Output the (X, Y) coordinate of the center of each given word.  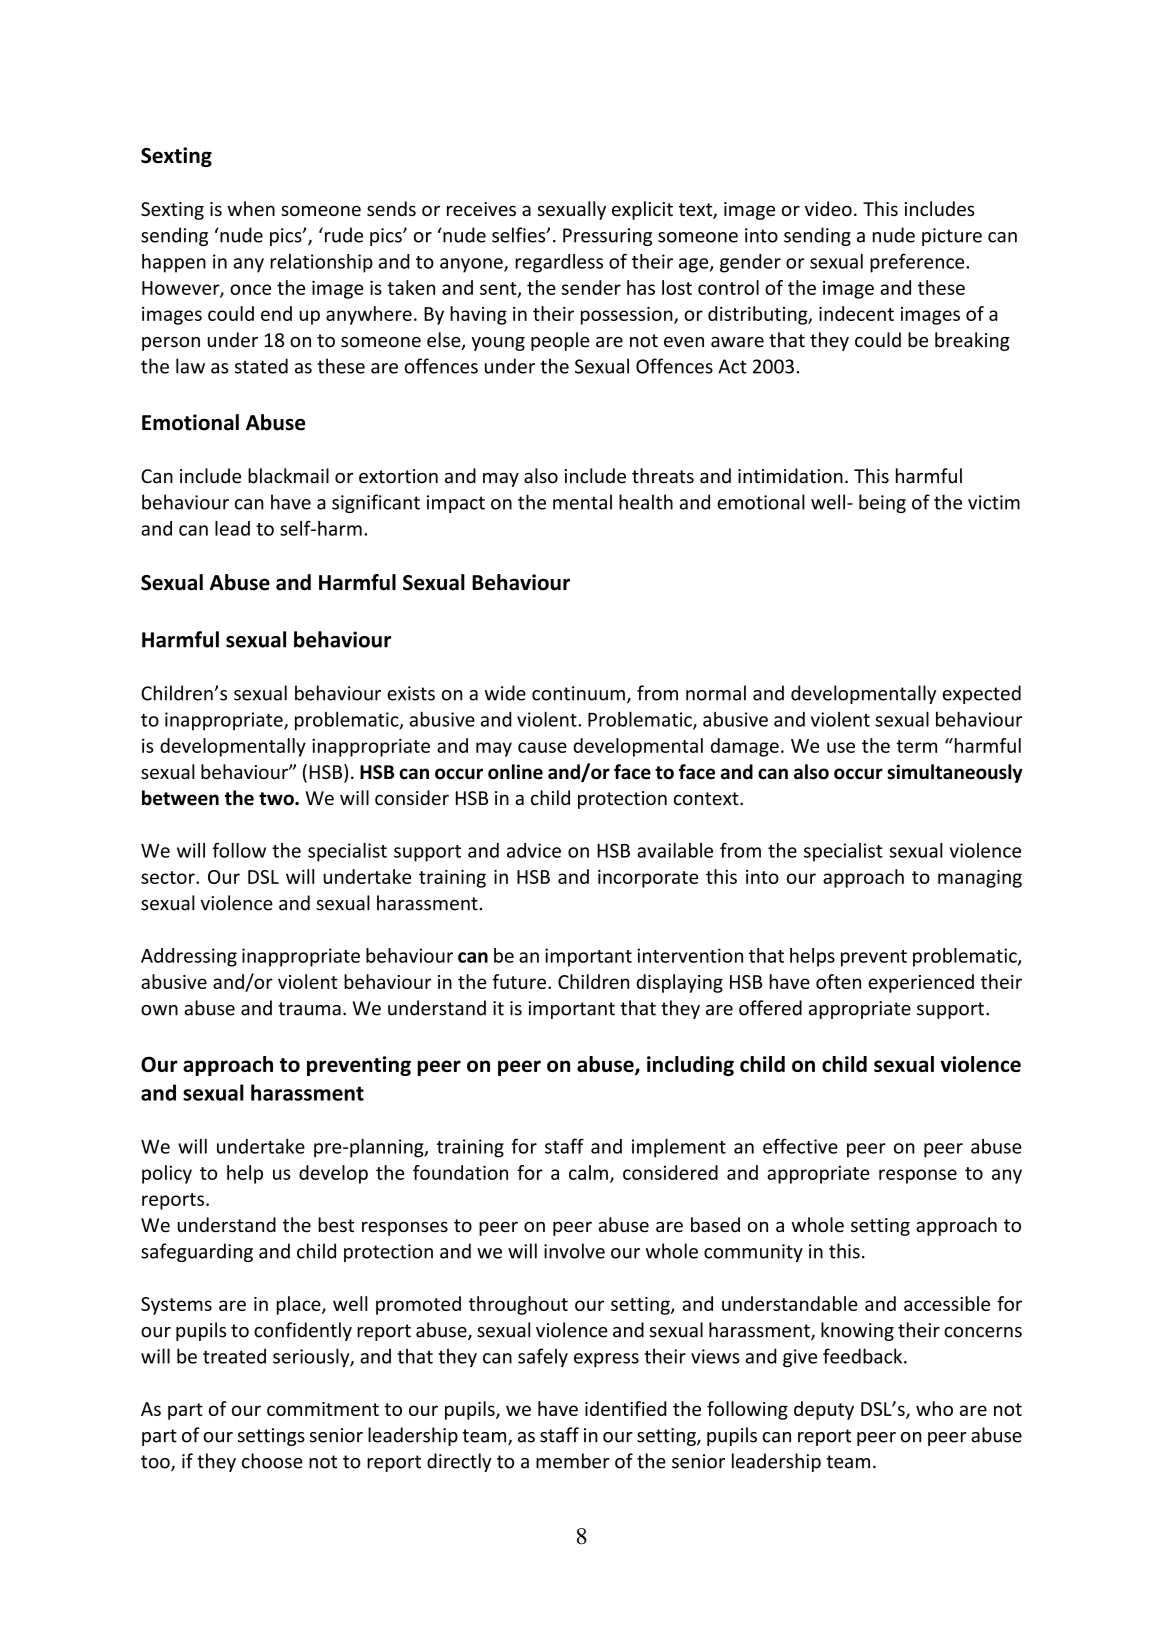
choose (272, 1461)
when (251, 208)
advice (534, 850)
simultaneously (955, 773)
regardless (559, 263)
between (180, 798)
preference (918, 263)
